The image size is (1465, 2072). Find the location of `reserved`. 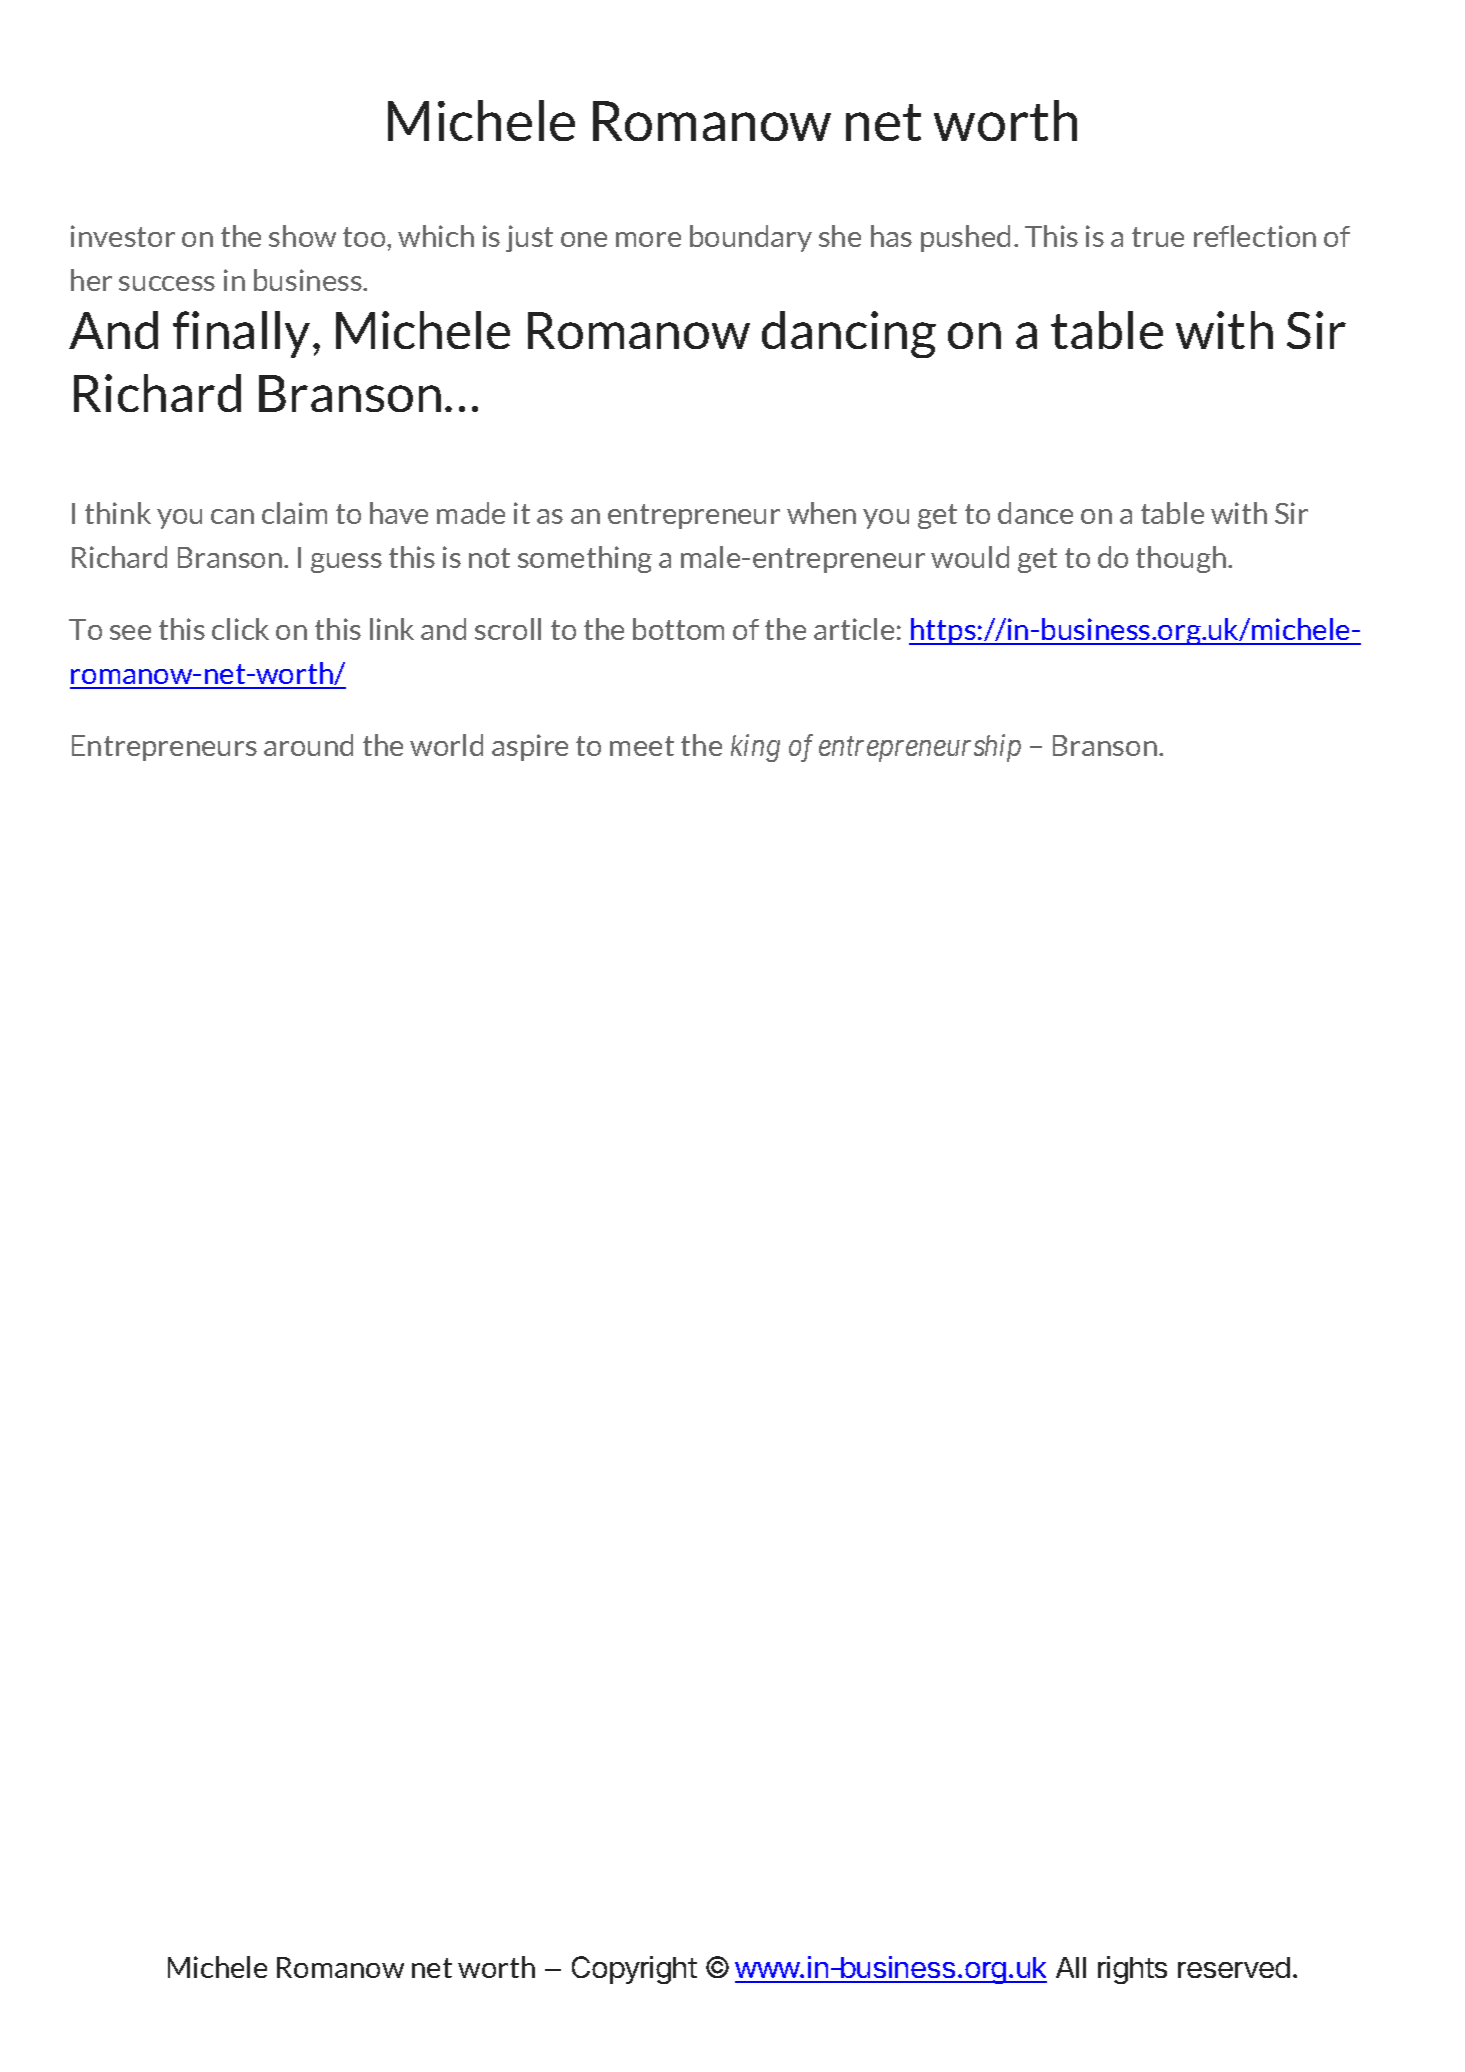

reserved is located at coordinates (1234, 1967).
